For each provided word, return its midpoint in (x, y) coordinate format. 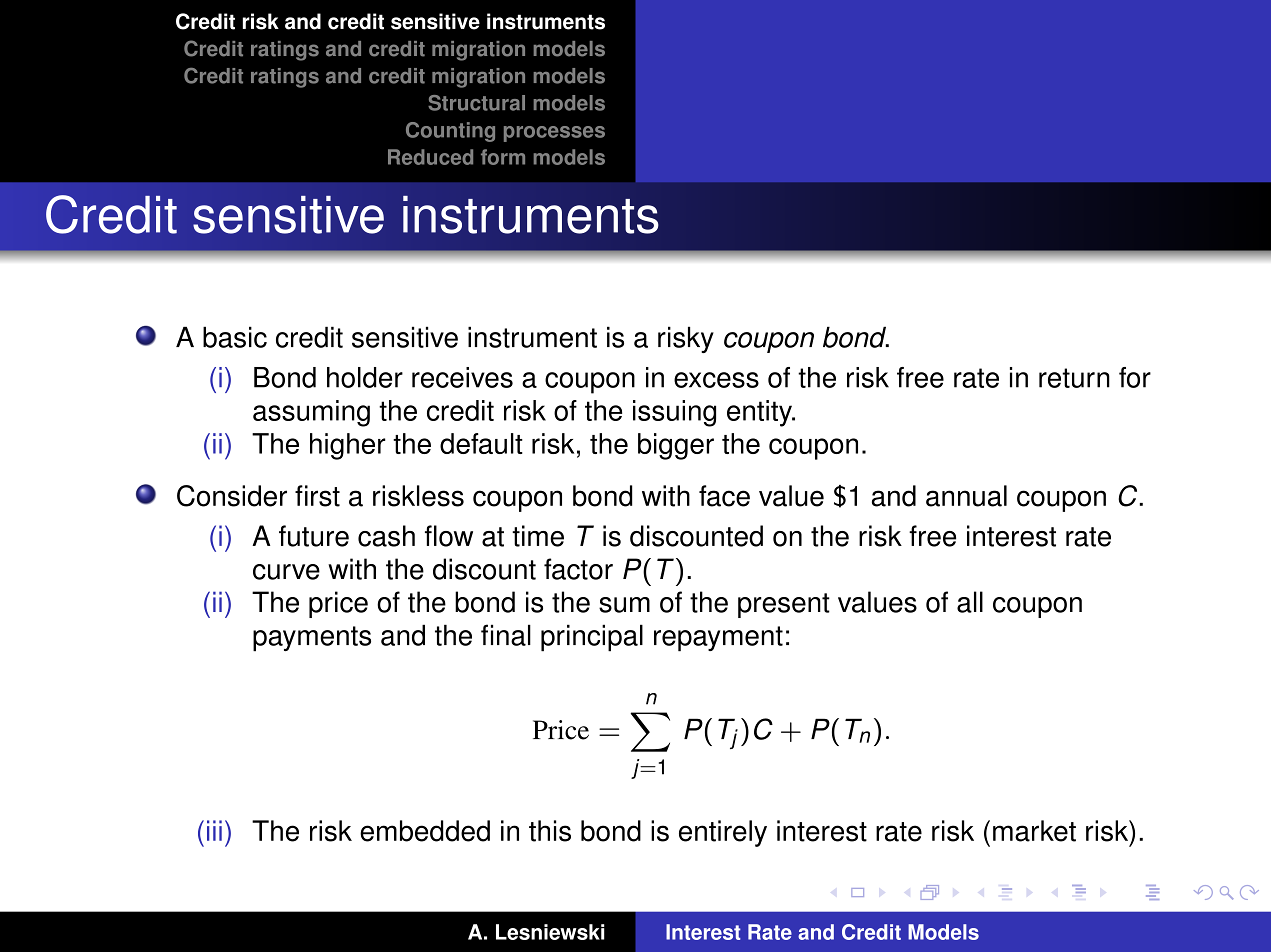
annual (966, 496)
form (503, 157)
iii (214, 830)
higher (348, 446)
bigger (676, 446)
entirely (723, 833)
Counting (450, 132)
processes (554, 134)
